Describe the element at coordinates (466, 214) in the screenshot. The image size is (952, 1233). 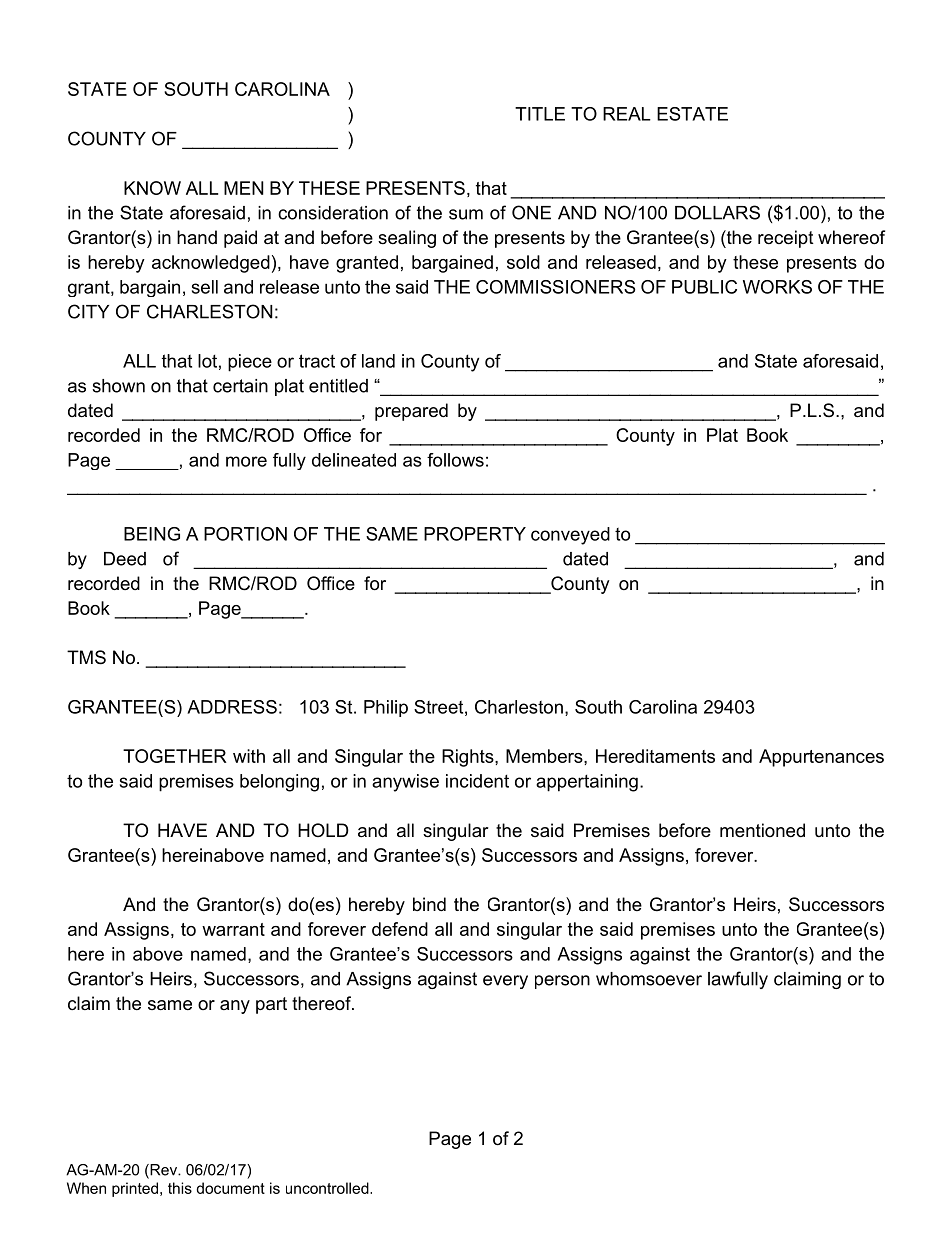
I see `sum` at that location.
